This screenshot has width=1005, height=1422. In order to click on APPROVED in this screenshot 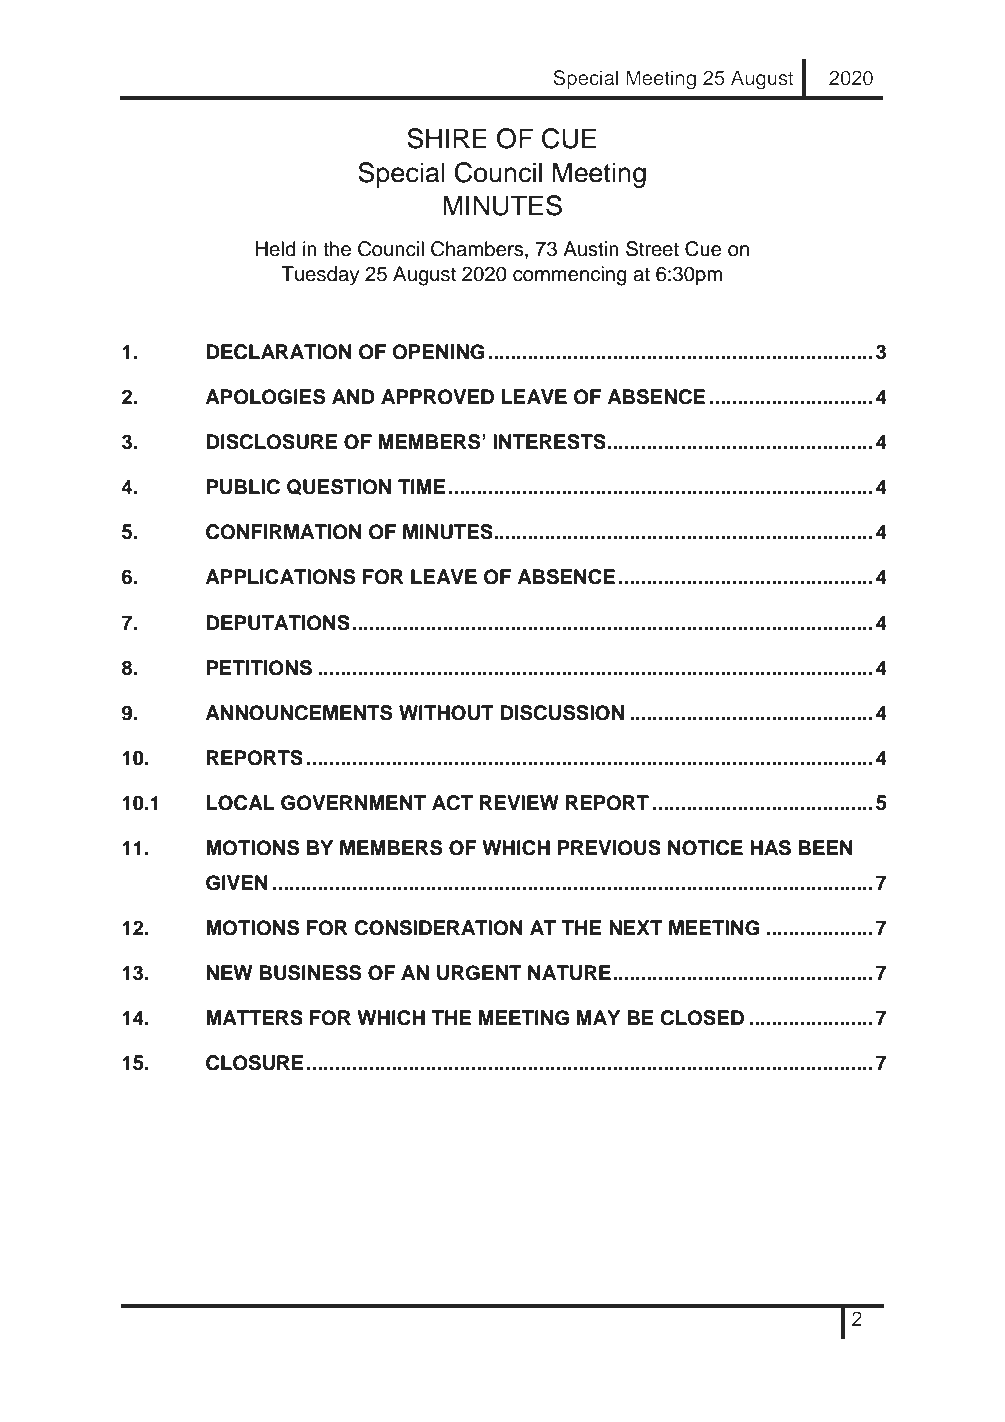, I will do `click(437, 397)`.
